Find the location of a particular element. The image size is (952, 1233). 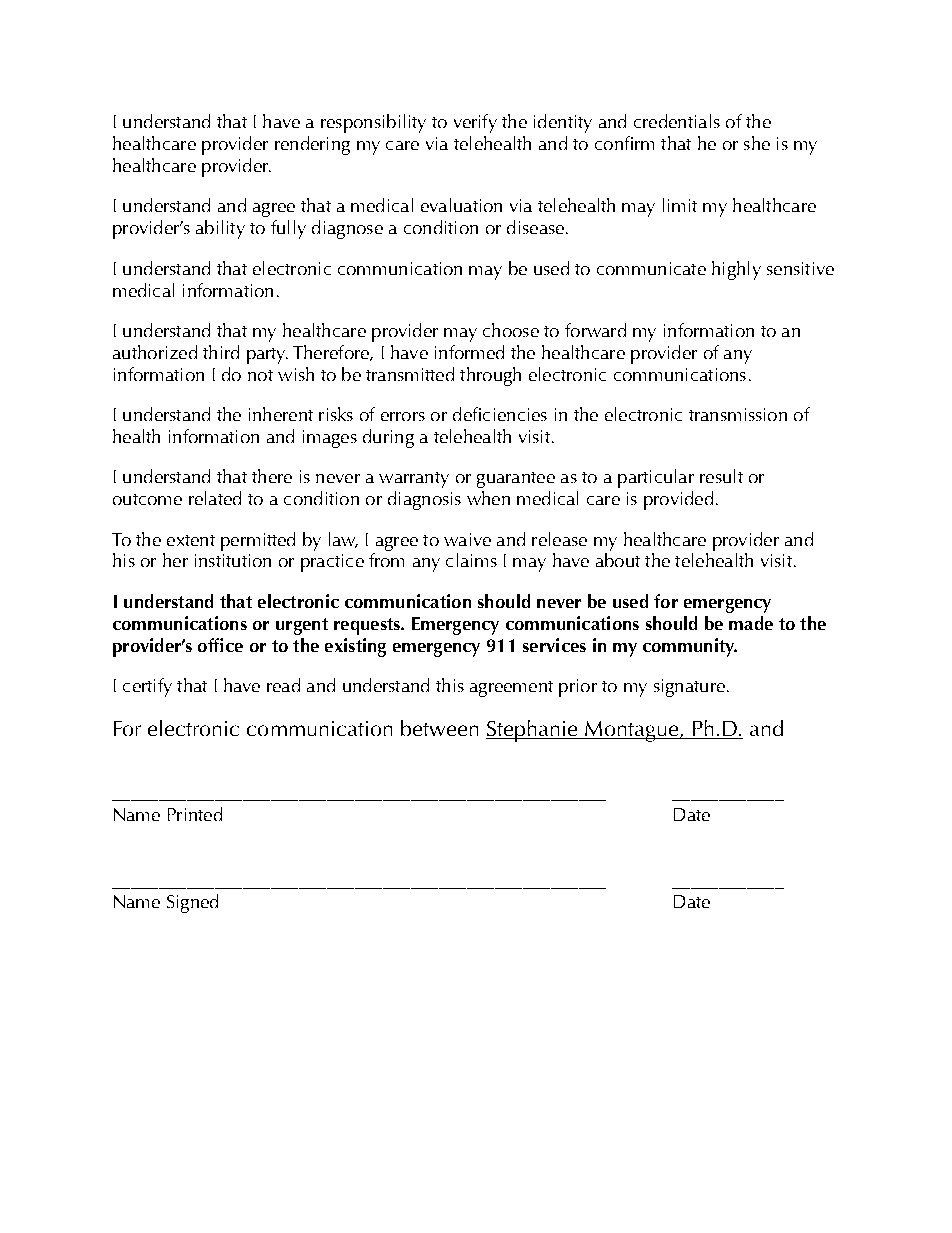

urgent is located at coordinates (302, 626).
